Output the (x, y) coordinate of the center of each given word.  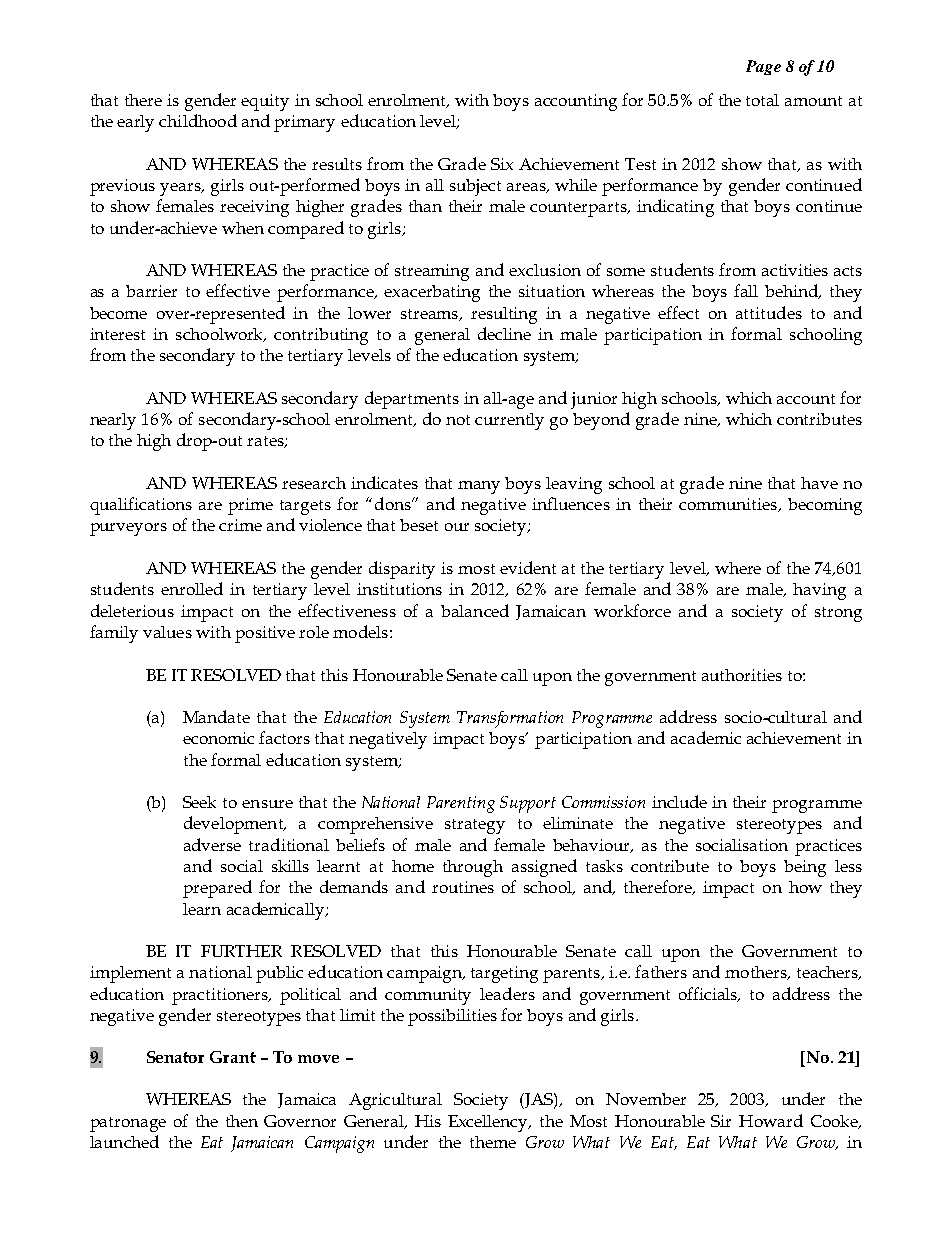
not (458, 420)
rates (266, 442)
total (762, 100)
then (242, 1121)
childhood (198, 120)
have (819, 483)
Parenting (461, 804)
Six (502, 164)
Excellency (489, 1123)
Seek (199, 802)
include (679, 801)
